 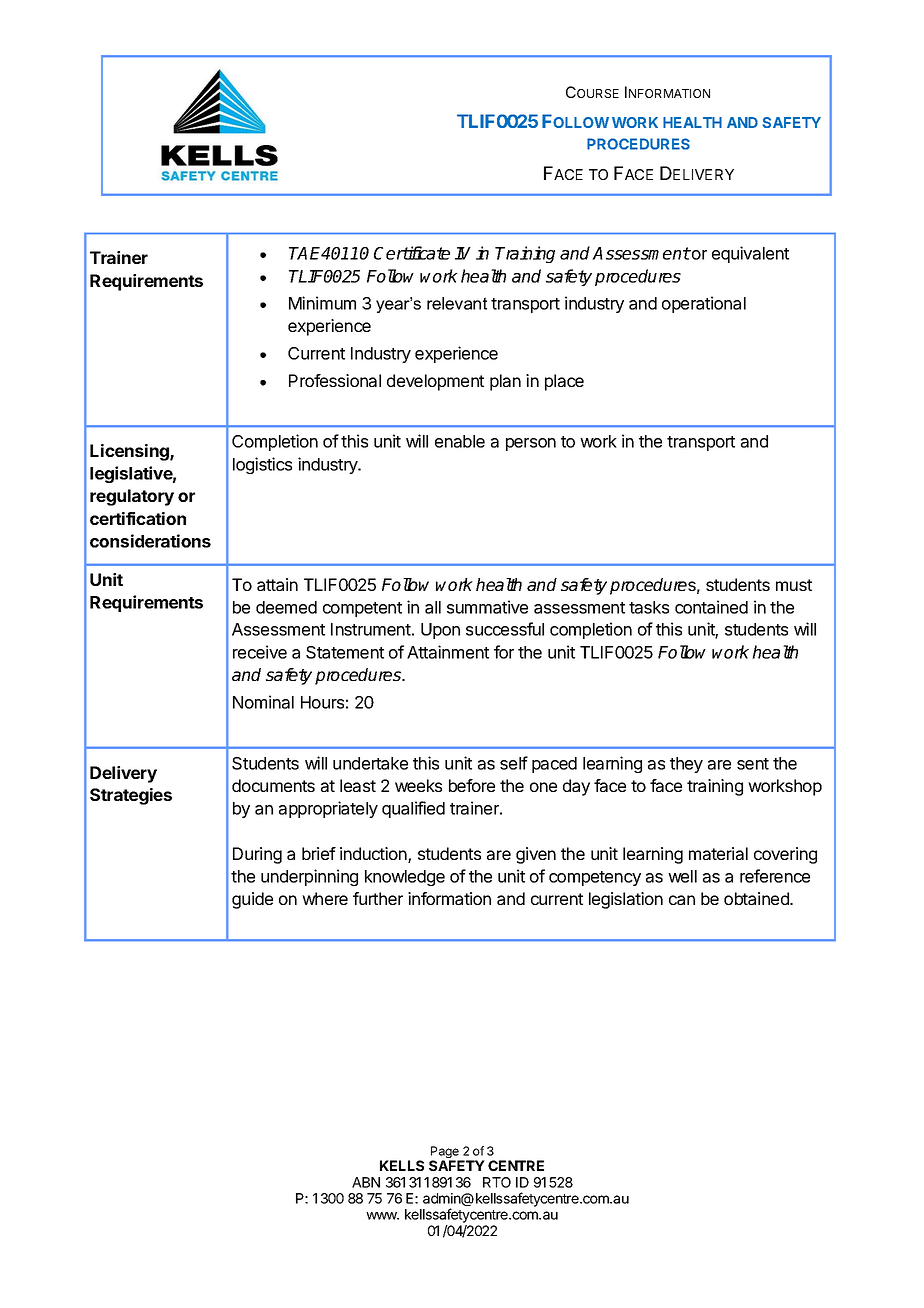 What do you see at coordinates (457, 303) in the page?
I see `relevant` at bounding box center [457, 303].
